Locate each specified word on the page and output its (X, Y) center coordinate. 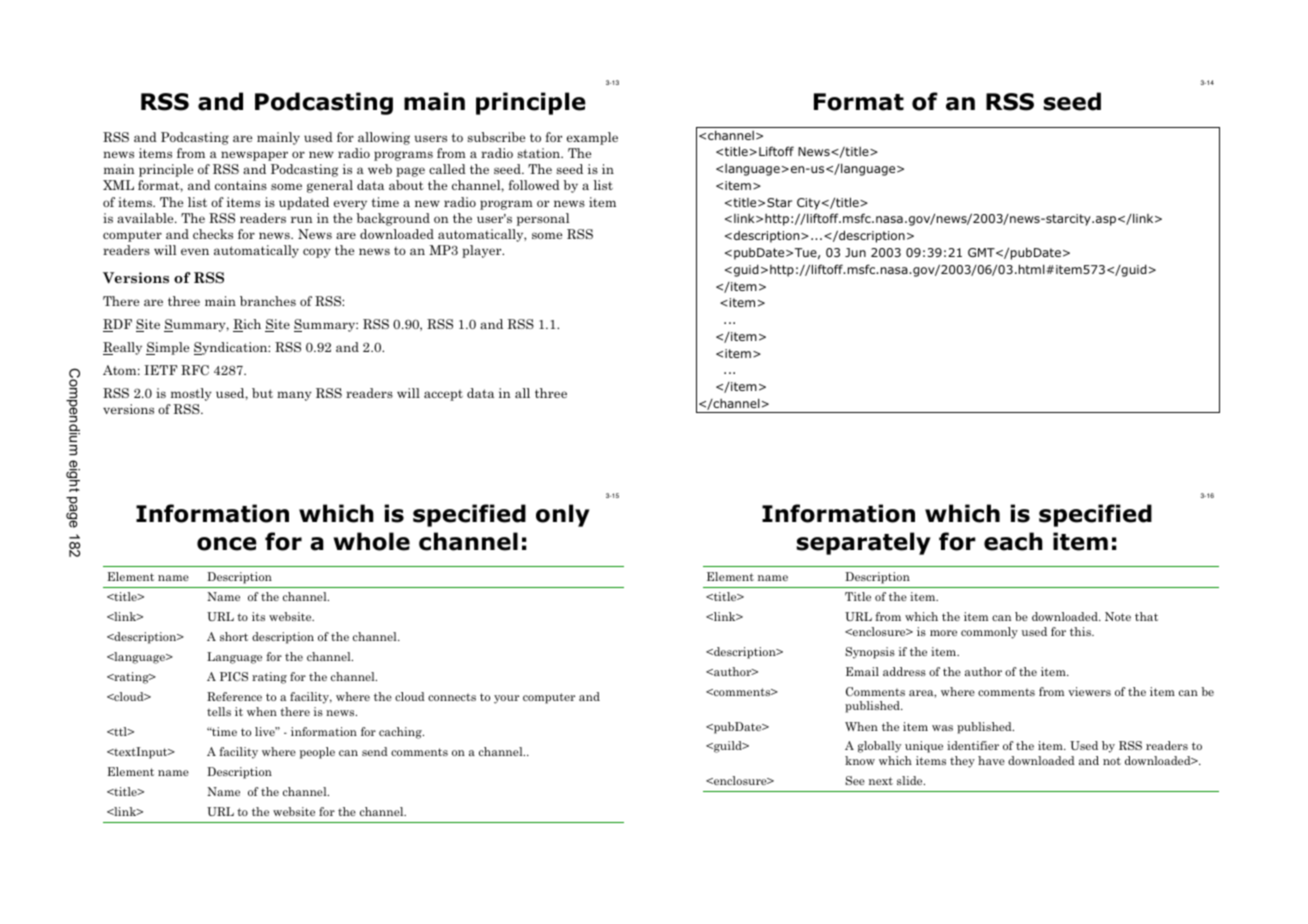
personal (543, 219)
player (483, 251)
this (1081, 631)
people (317, 753)
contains (241, 185)
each (1013, 541)
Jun (855, 252)
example (592, 138)
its (258, 616)
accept (443, 395)
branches (268, 301)
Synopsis (870, 653)
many (294, 396)
